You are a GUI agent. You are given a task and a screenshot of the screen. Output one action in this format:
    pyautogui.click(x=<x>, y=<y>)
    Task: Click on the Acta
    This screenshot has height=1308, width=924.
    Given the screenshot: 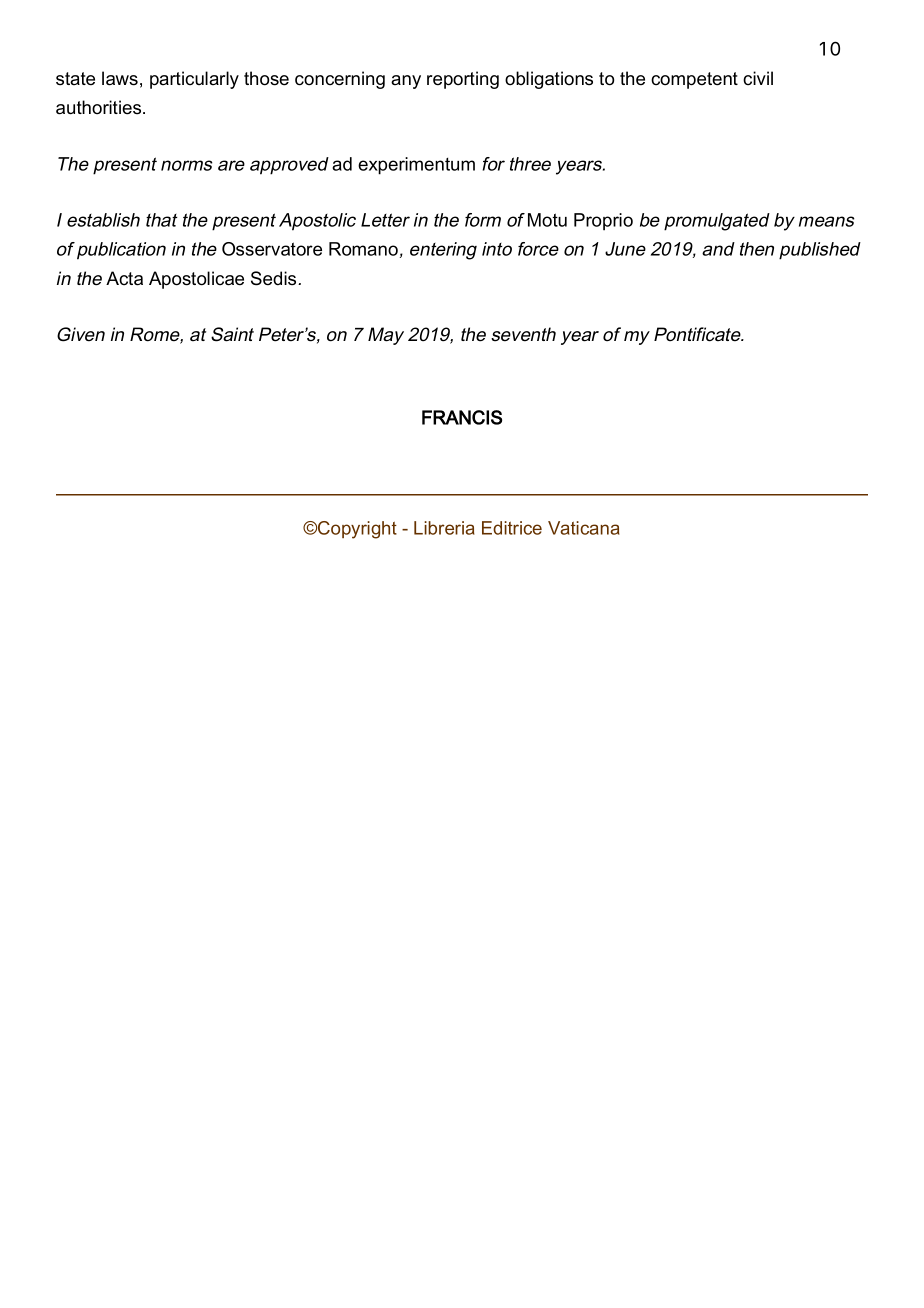 What is the action you would take?
    pyautogui.click(x=124, y=278)
